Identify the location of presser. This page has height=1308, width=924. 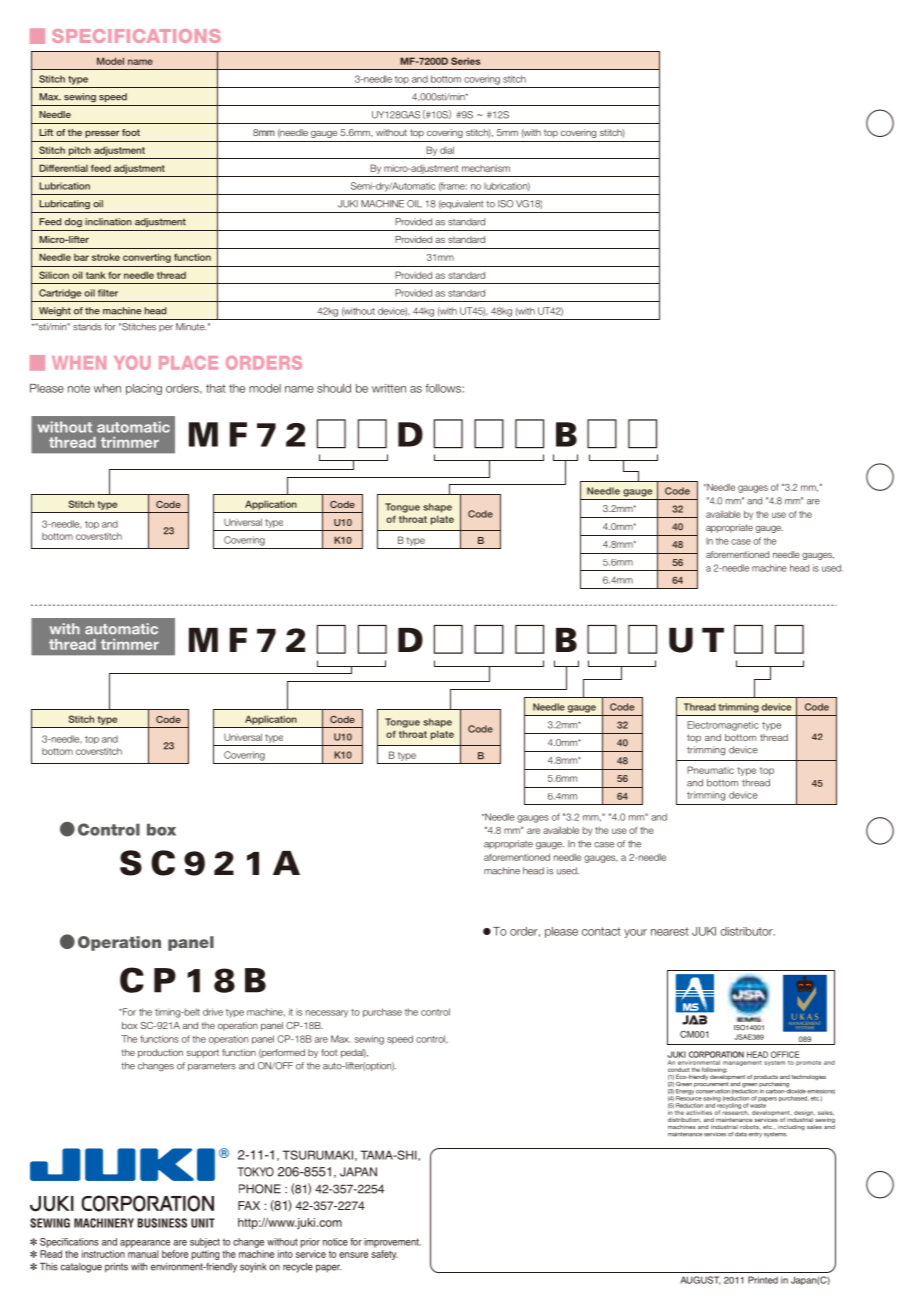
(102, 134).
